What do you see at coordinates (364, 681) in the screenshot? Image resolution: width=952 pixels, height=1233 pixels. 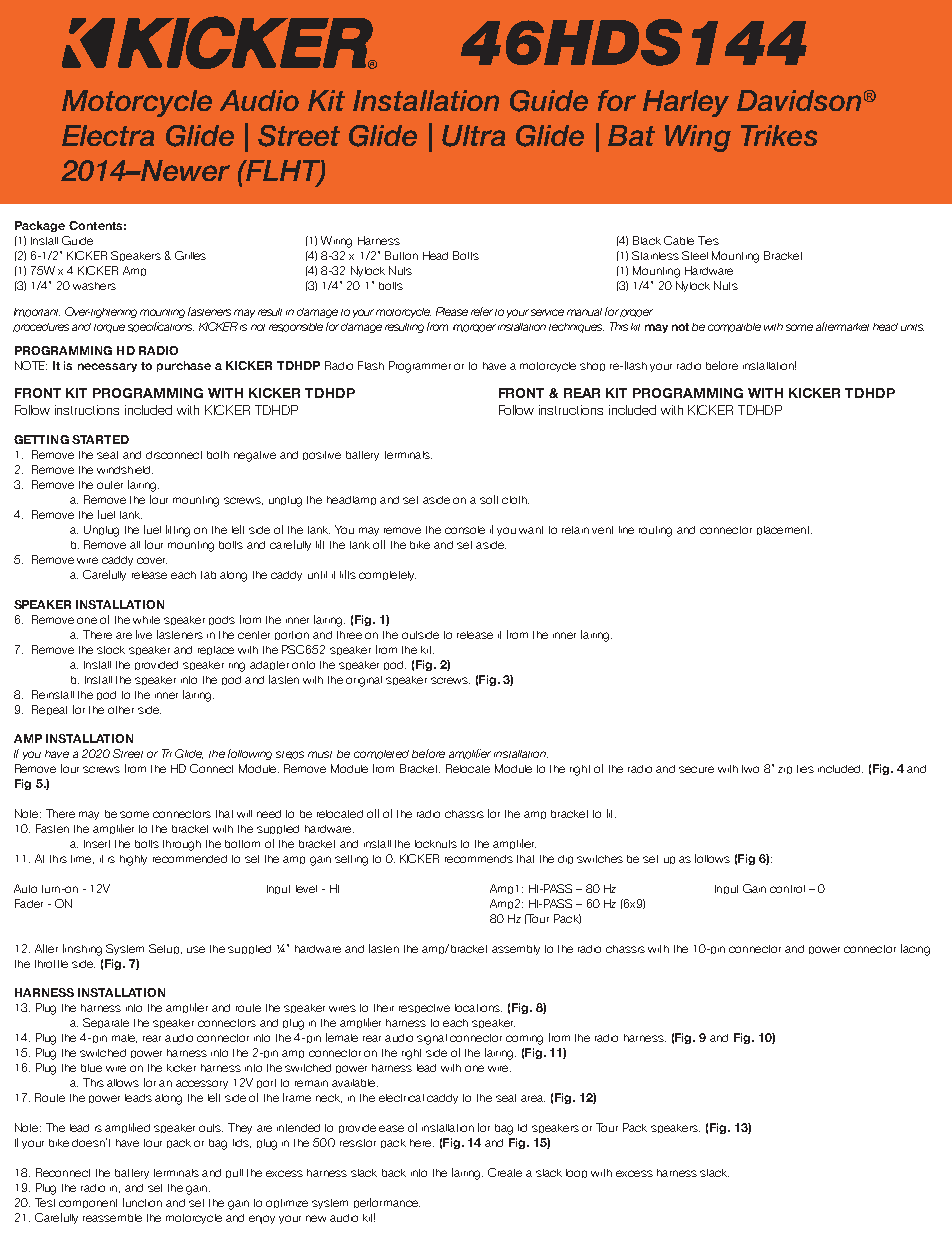 I see `original` at bounding box center [364, 681].
